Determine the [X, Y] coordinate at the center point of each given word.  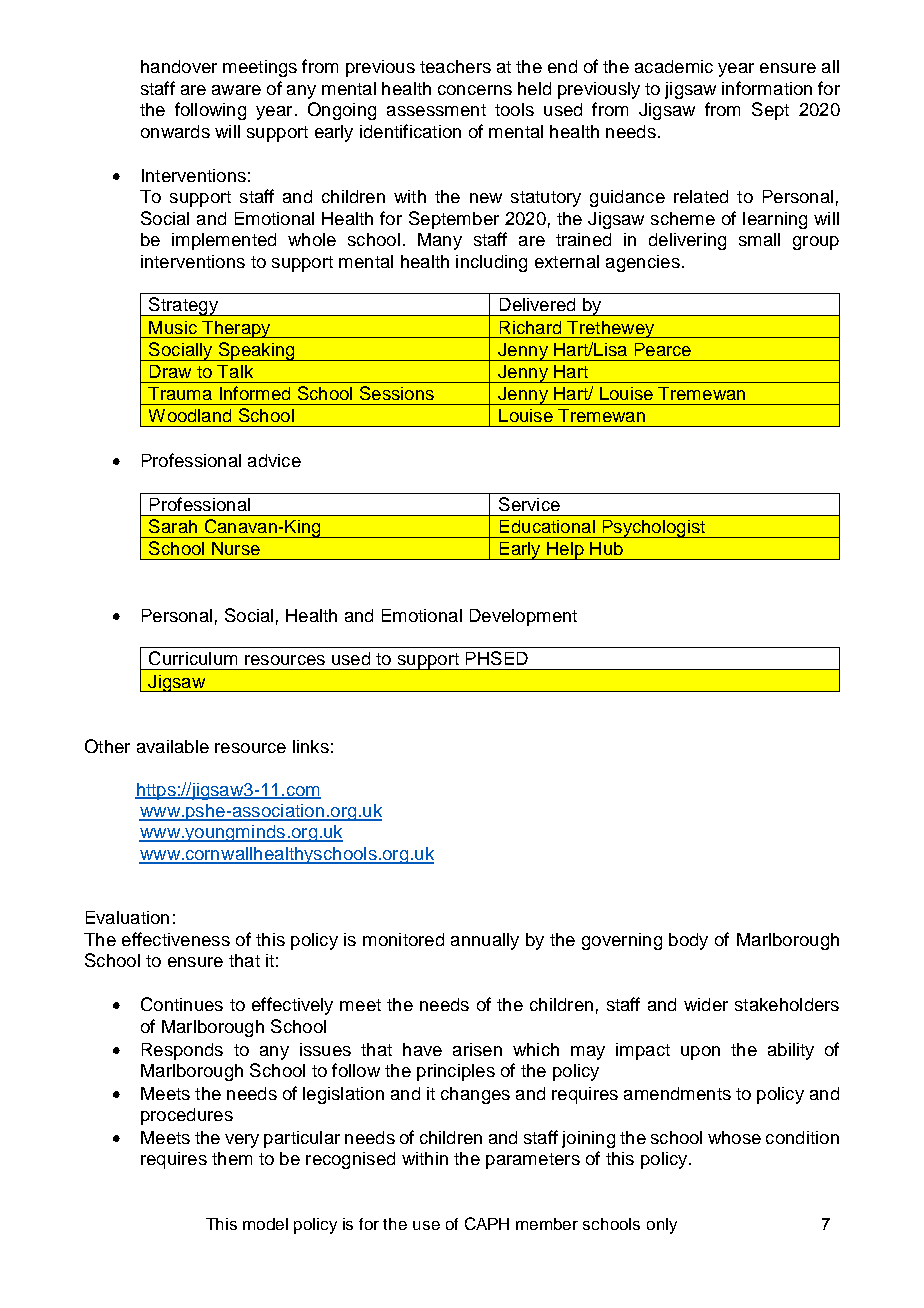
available [173, 746]
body [688, 941]
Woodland [190, 415]
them [232, 1158]
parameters [533, 1161]
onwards [175, 131]
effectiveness [176, 939]
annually [485, 941]
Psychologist [653, 529]
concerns [475, 90]
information [767, 88]
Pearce [663, 349]
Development [523, 617]
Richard [530, 327]
